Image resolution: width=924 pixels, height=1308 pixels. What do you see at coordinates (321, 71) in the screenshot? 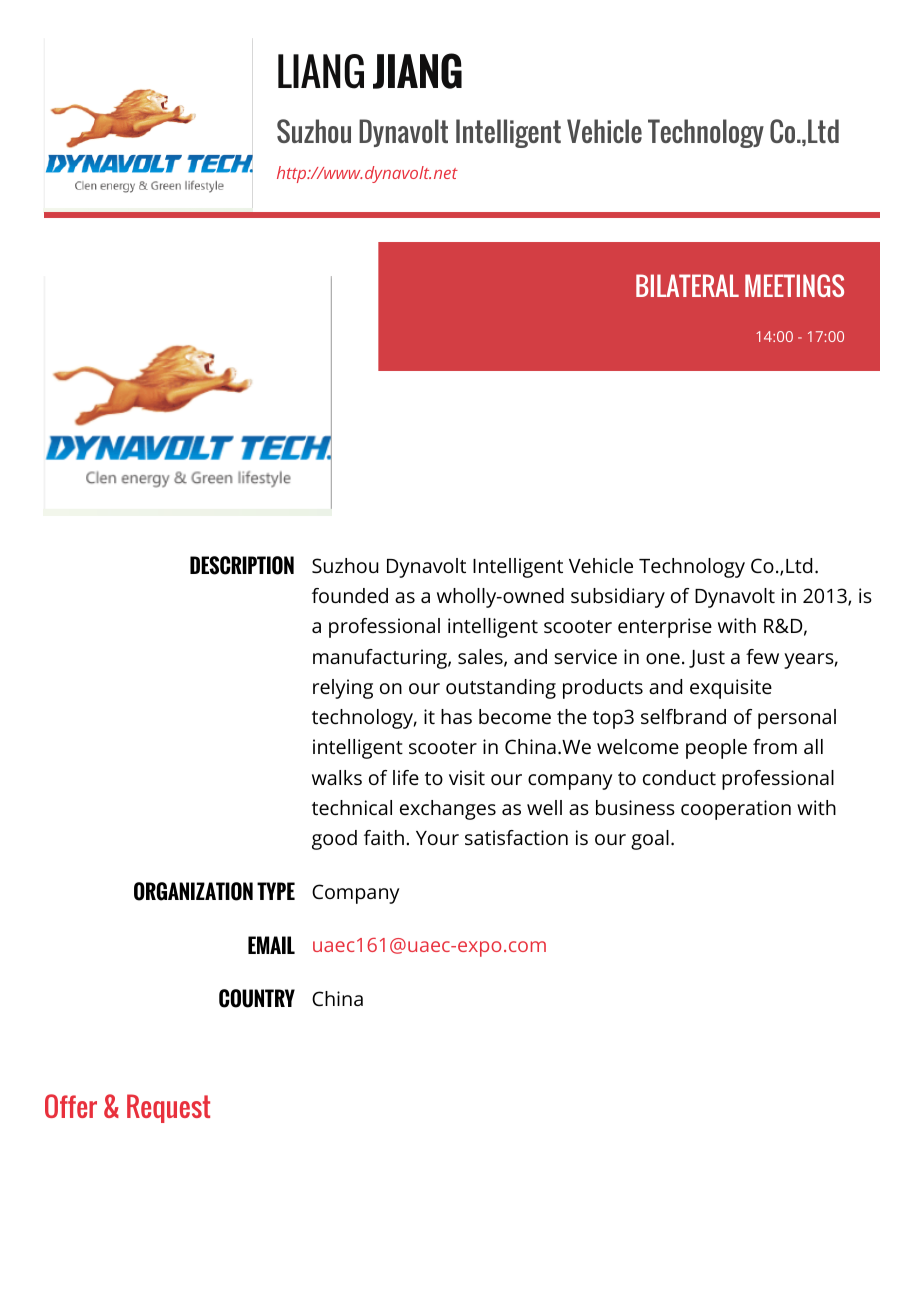
I see `LIANG` at bounding box center [321, 71].
